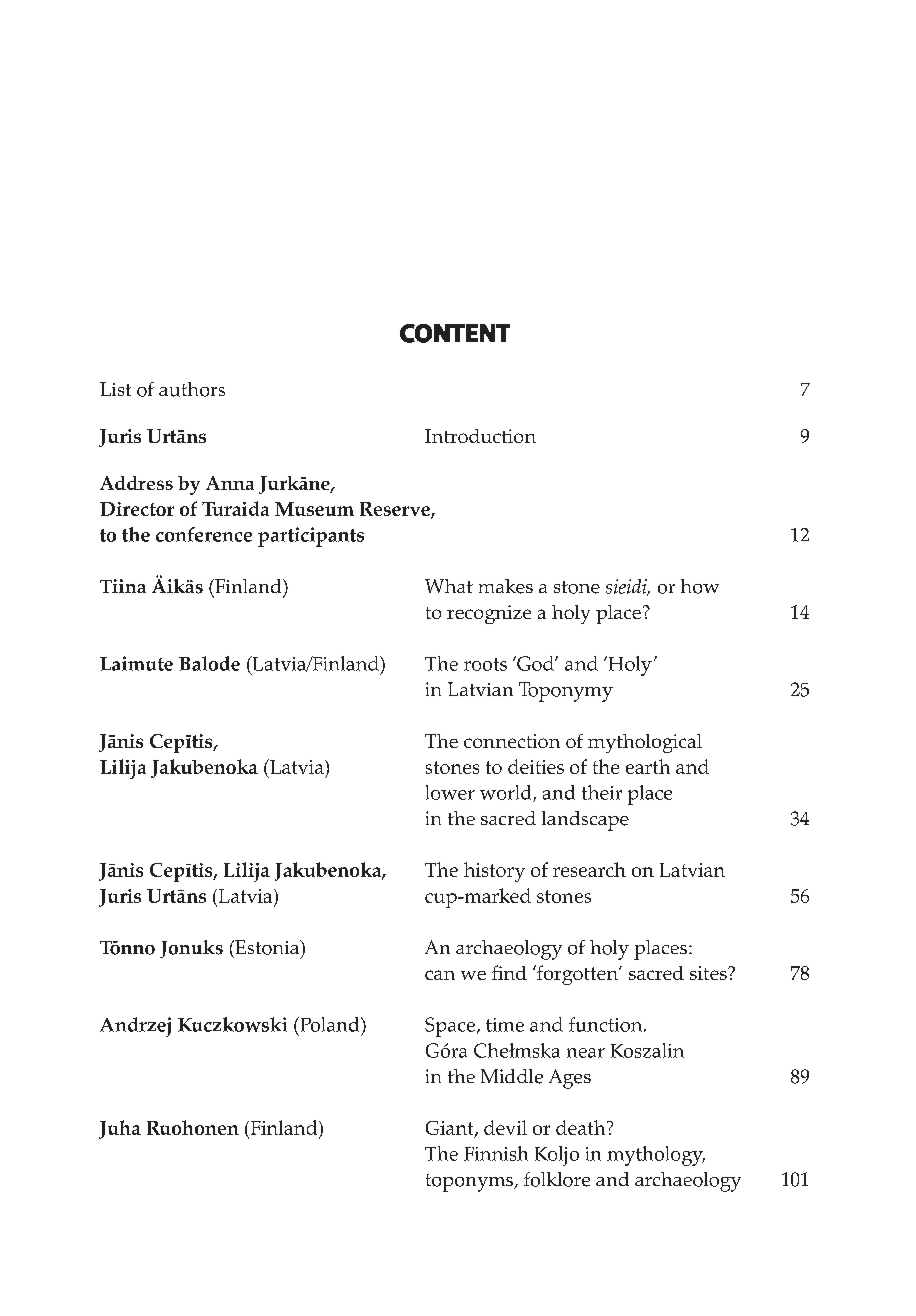 Image resolution: width=916 pixels, height=1316 pixels. Describe the element at coordinates (267, 947) in the image. I see `Estonia` at that location.
